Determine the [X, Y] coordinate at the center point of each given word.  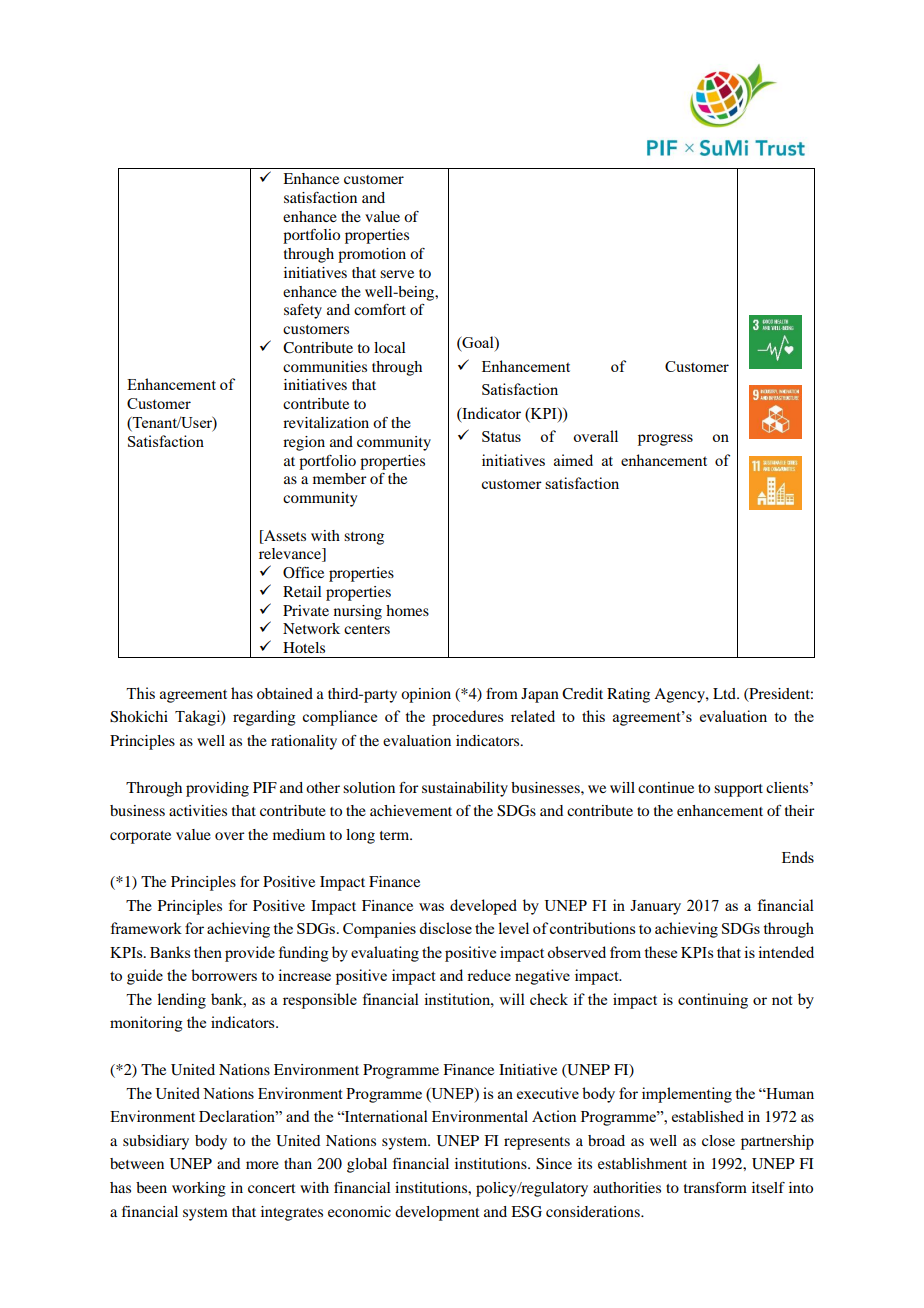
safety [303, 311]
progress [665, 440]
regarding [264, 718]
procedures [467, 718]
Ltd [725, 693]
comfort [380, 309]
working [199, 1189]
